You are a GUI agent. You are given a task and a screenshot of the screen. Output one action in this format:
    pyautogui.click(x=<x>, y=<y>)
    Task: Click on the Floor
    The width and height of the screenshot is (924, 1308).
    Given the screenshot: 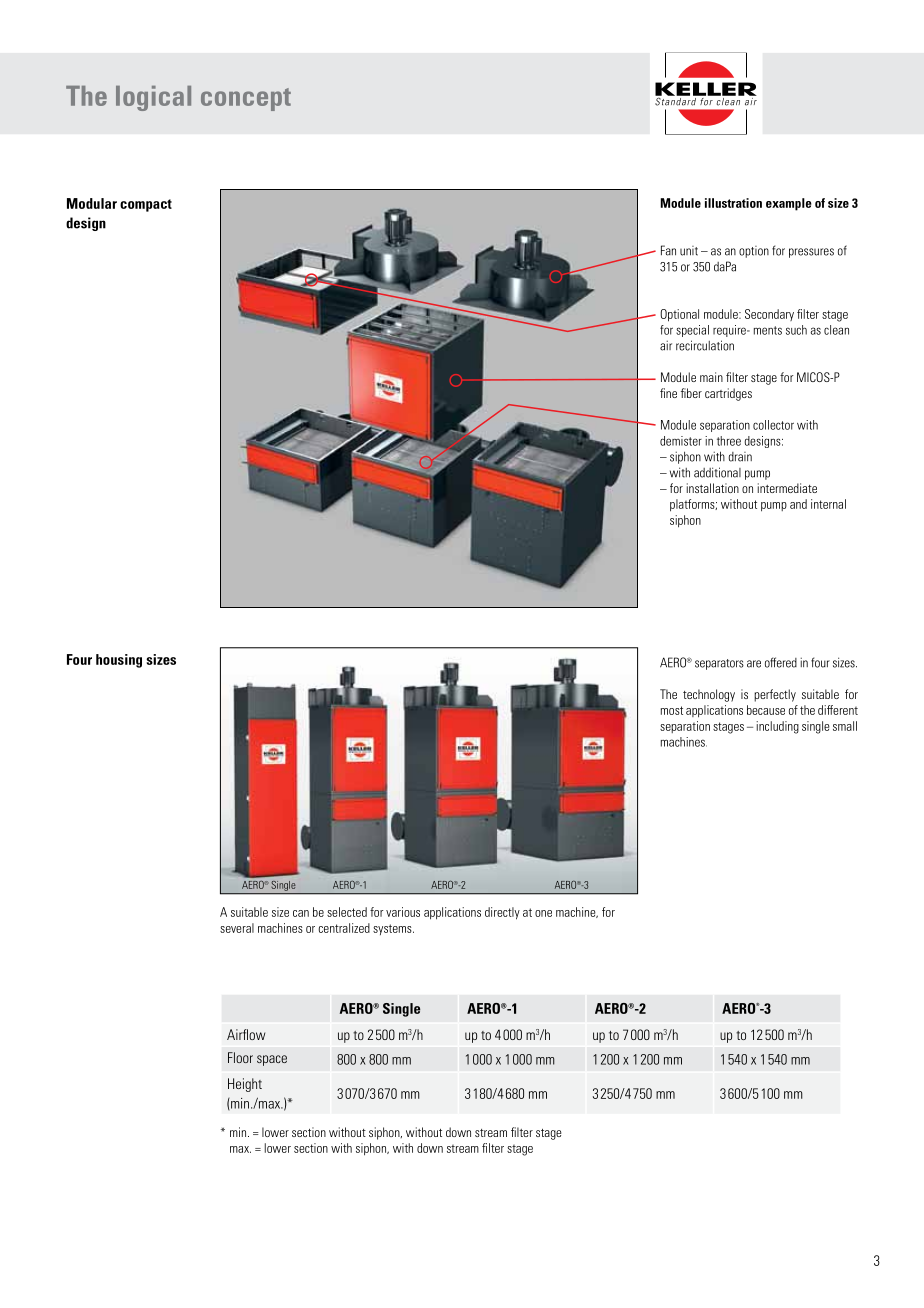 What is the action you would take?
    pyautogui.click(x=240, y=1057)
